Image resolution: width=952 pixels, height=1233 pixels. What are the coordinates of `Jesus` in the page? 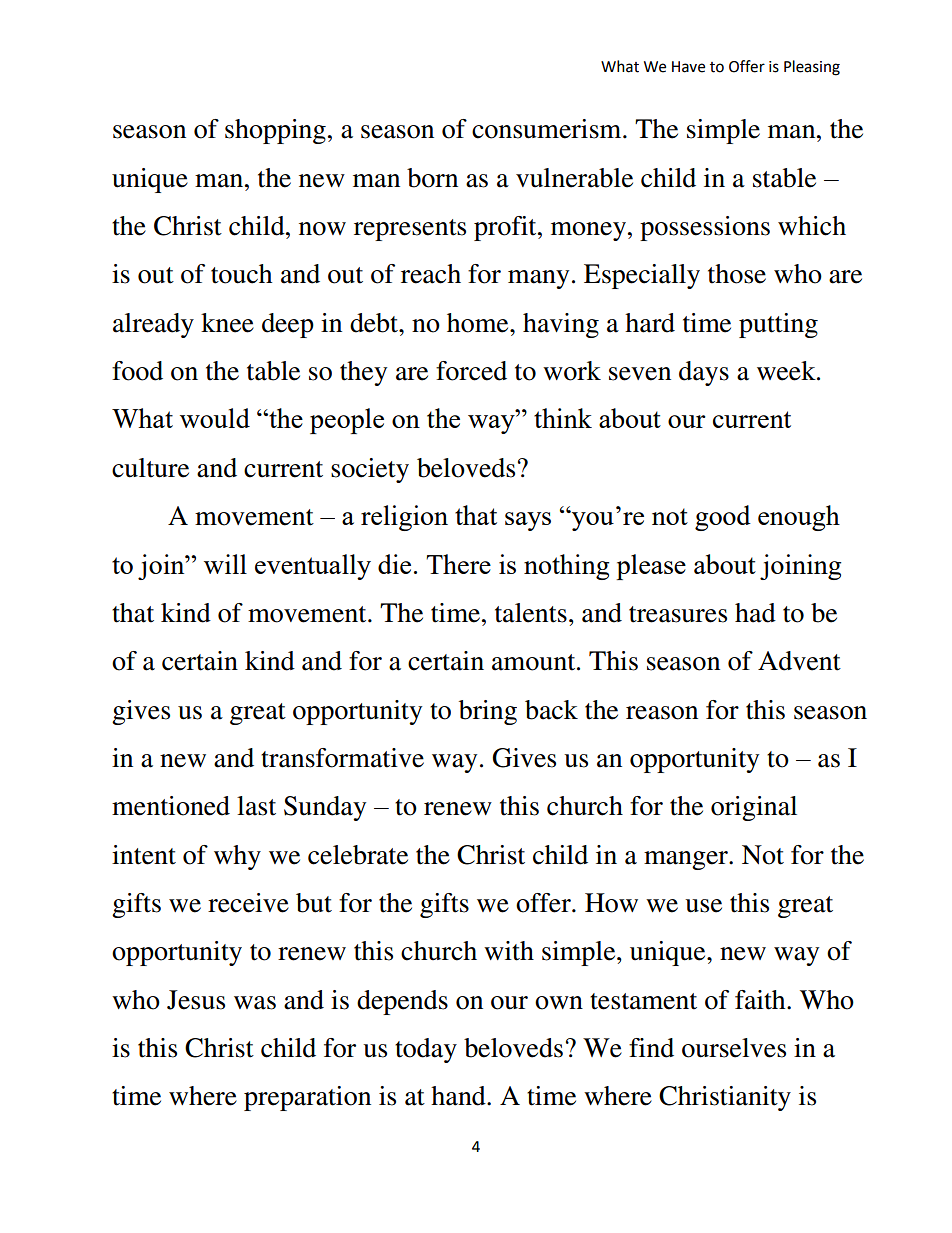 It's located at (196, 1000).
